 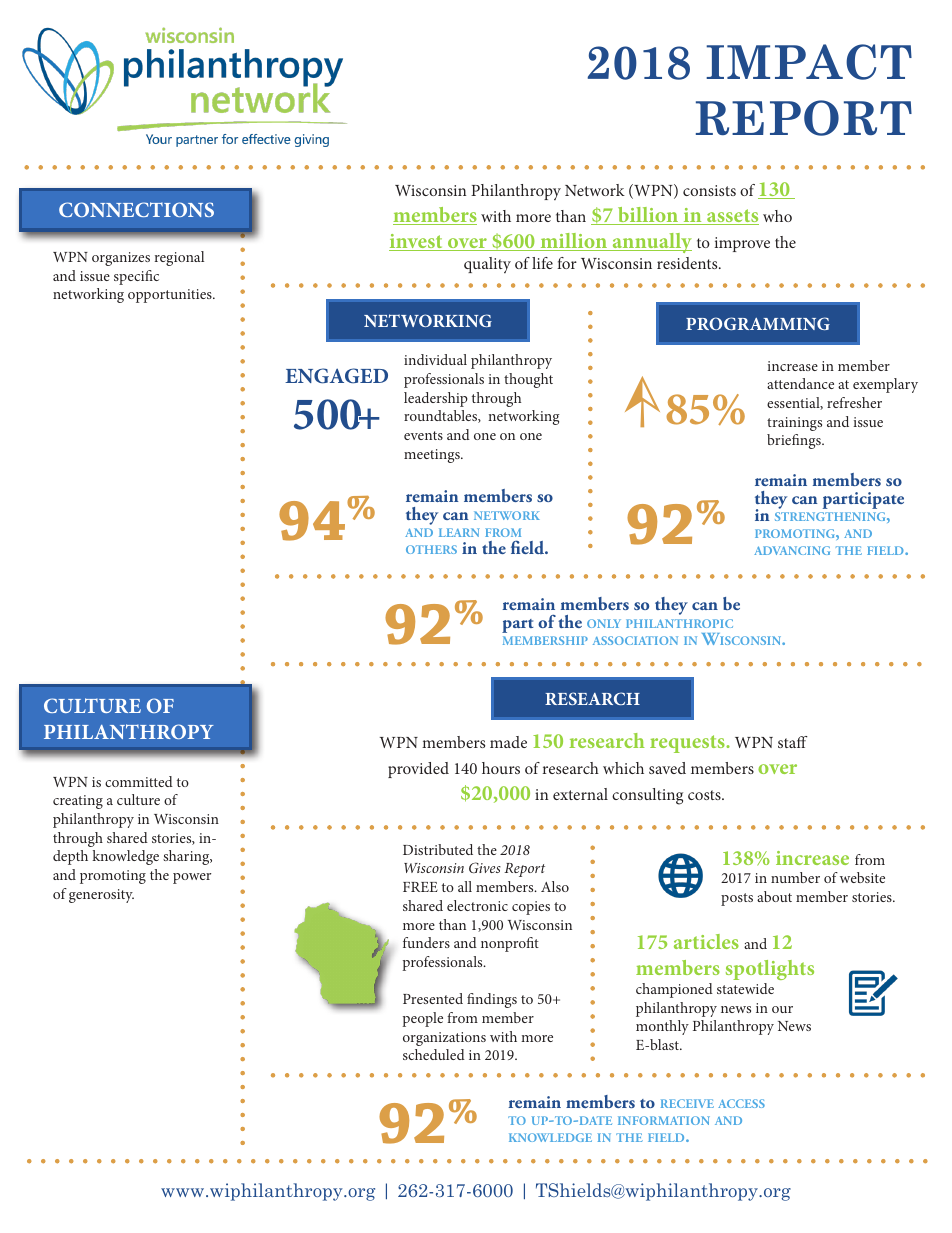 What do you see at coordinates (459, 532) in the document?
I see `learn` at bounding box center [459, 532].
